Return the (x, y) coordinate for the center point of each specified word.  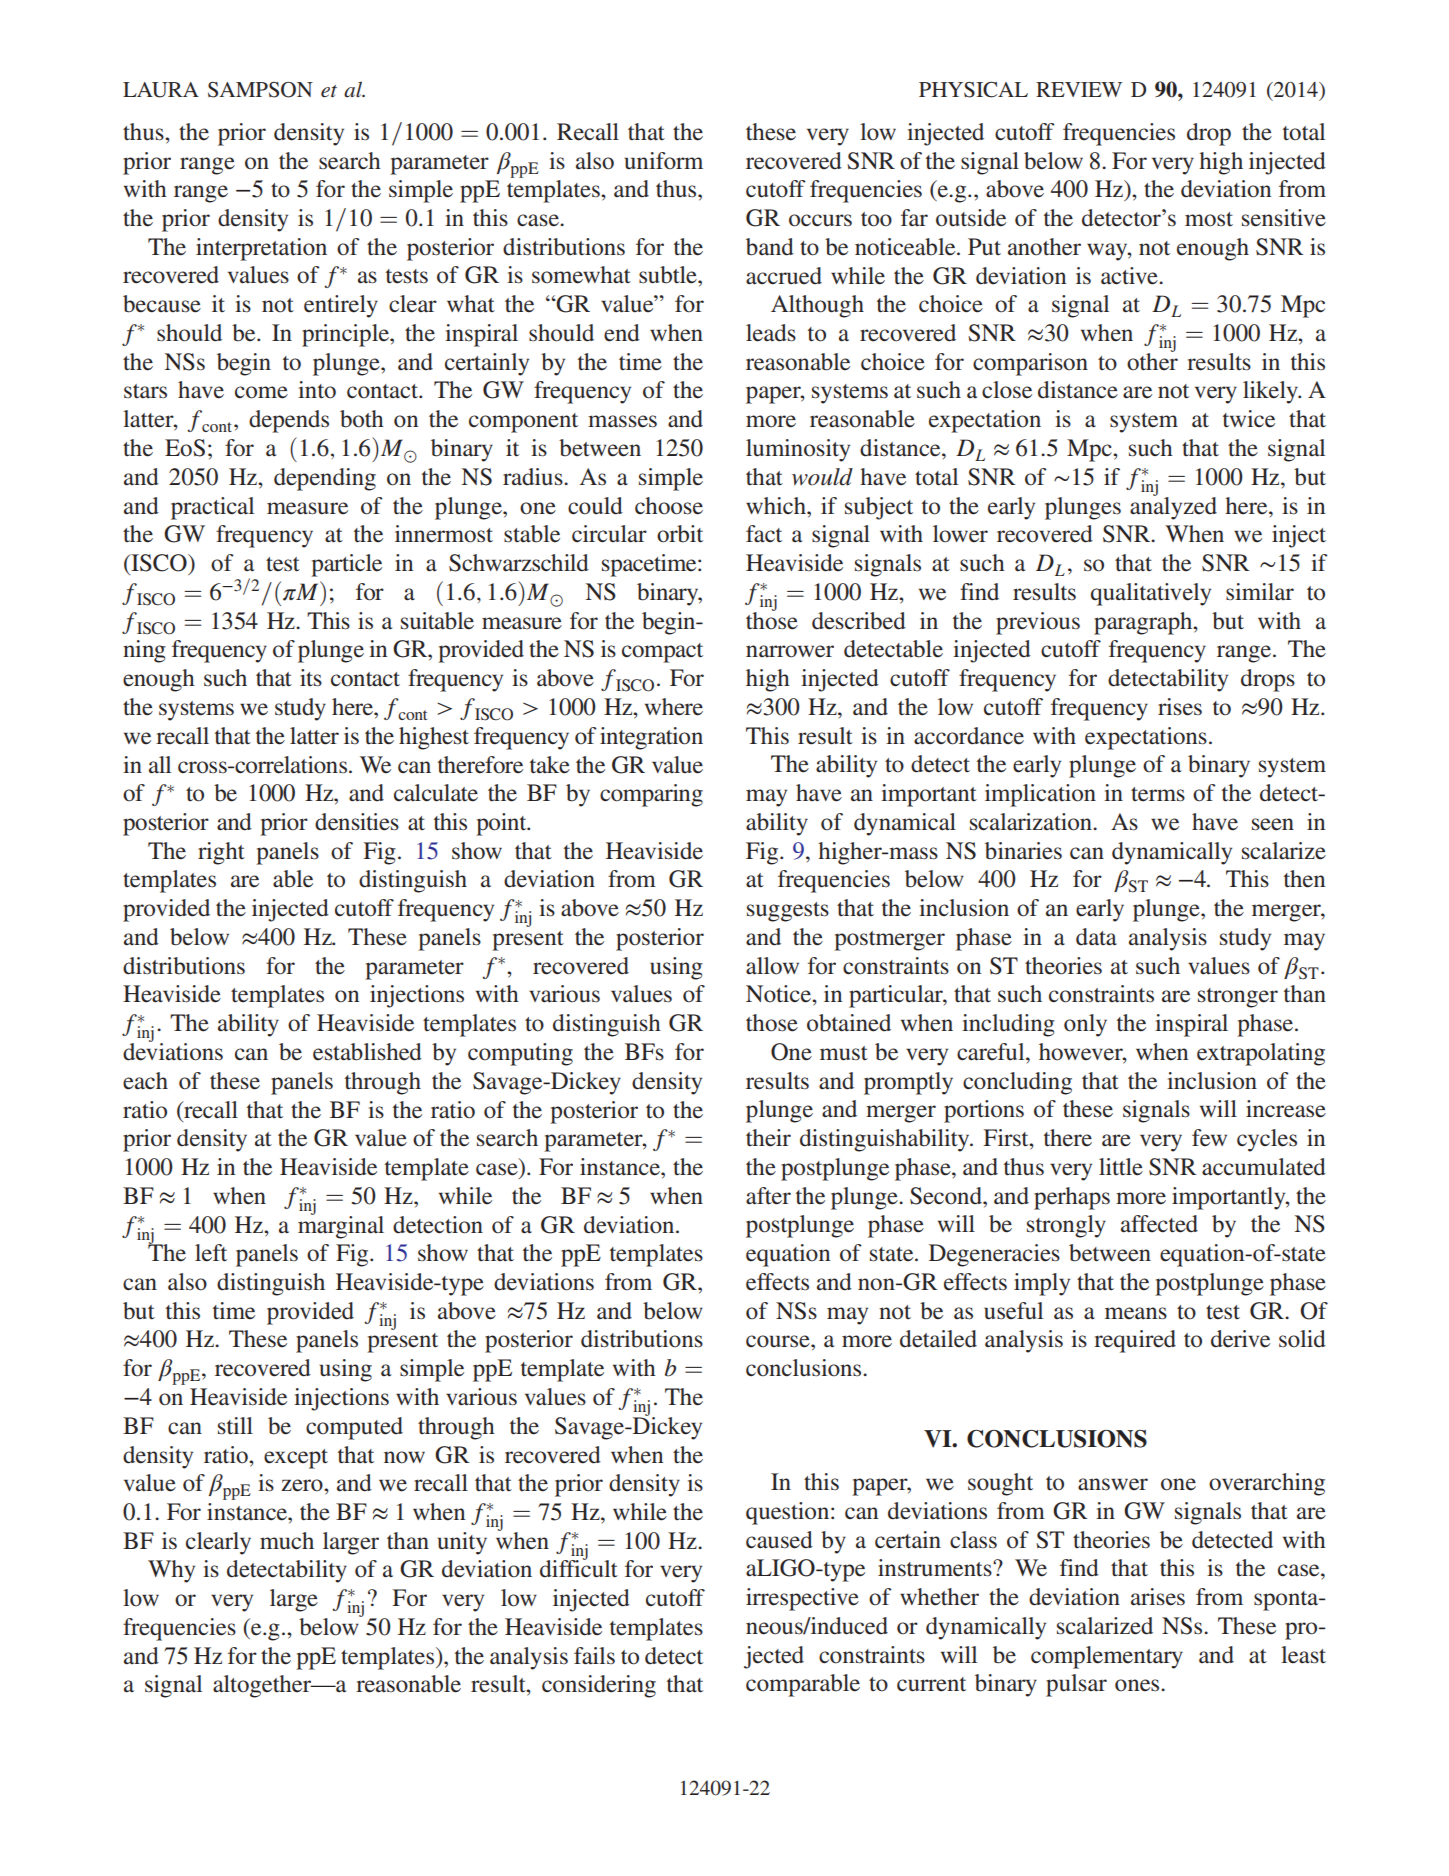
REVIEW (1079, 89)
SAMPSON (260, 90)
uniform (664, 161)
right (221, 853)
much (287, 1541)
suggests (788, 912)
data (1096, 937)
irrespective (802, 1599)
